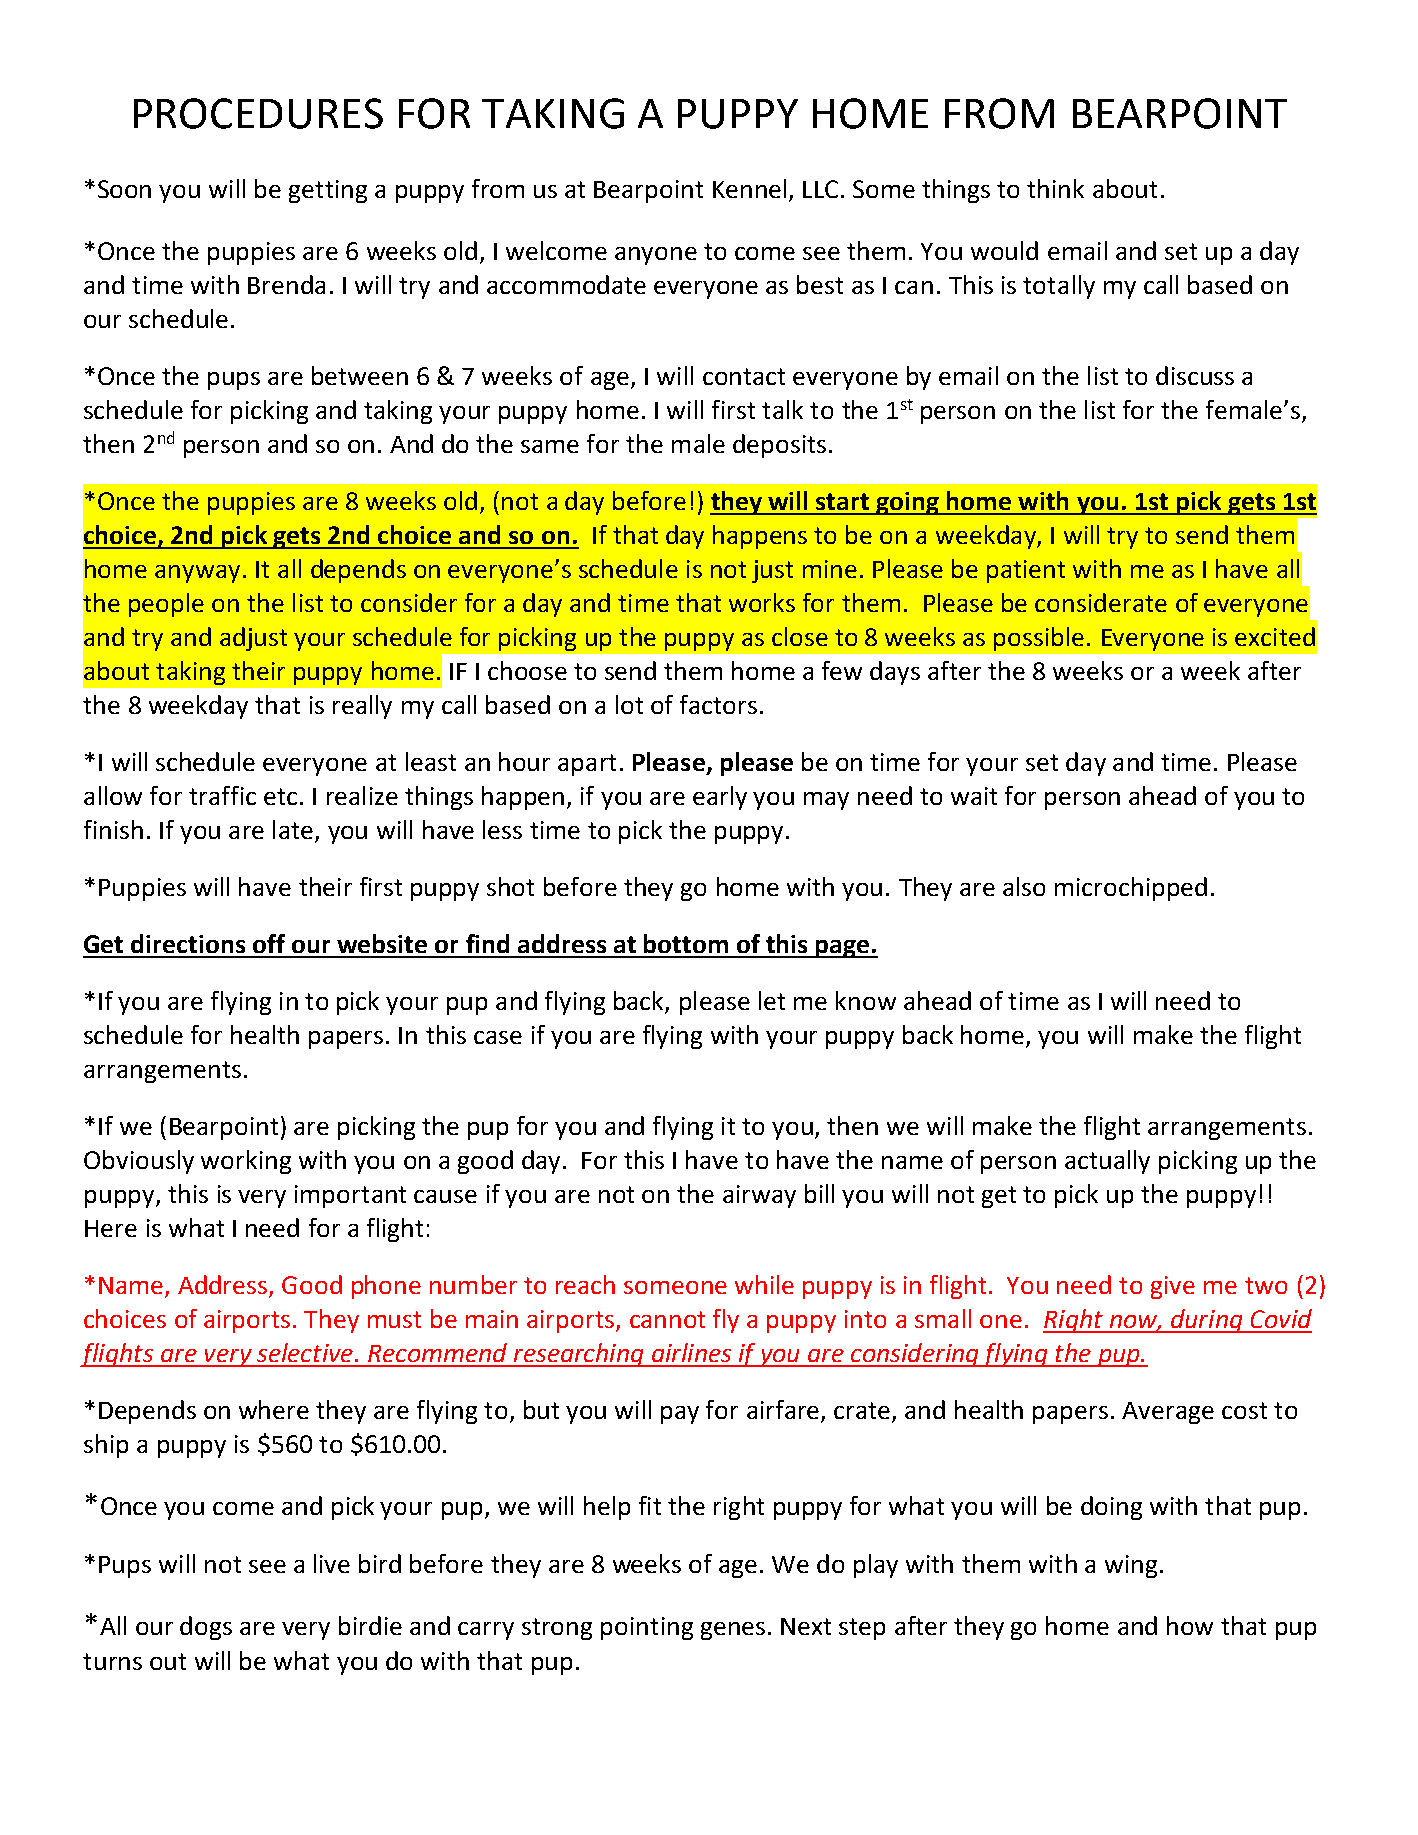 Image resolution: width=1418 pixels, height=1835 pixels. Describe the element at coordinates (647, 1628) in the screenshot. I see `pointing` at that location.
